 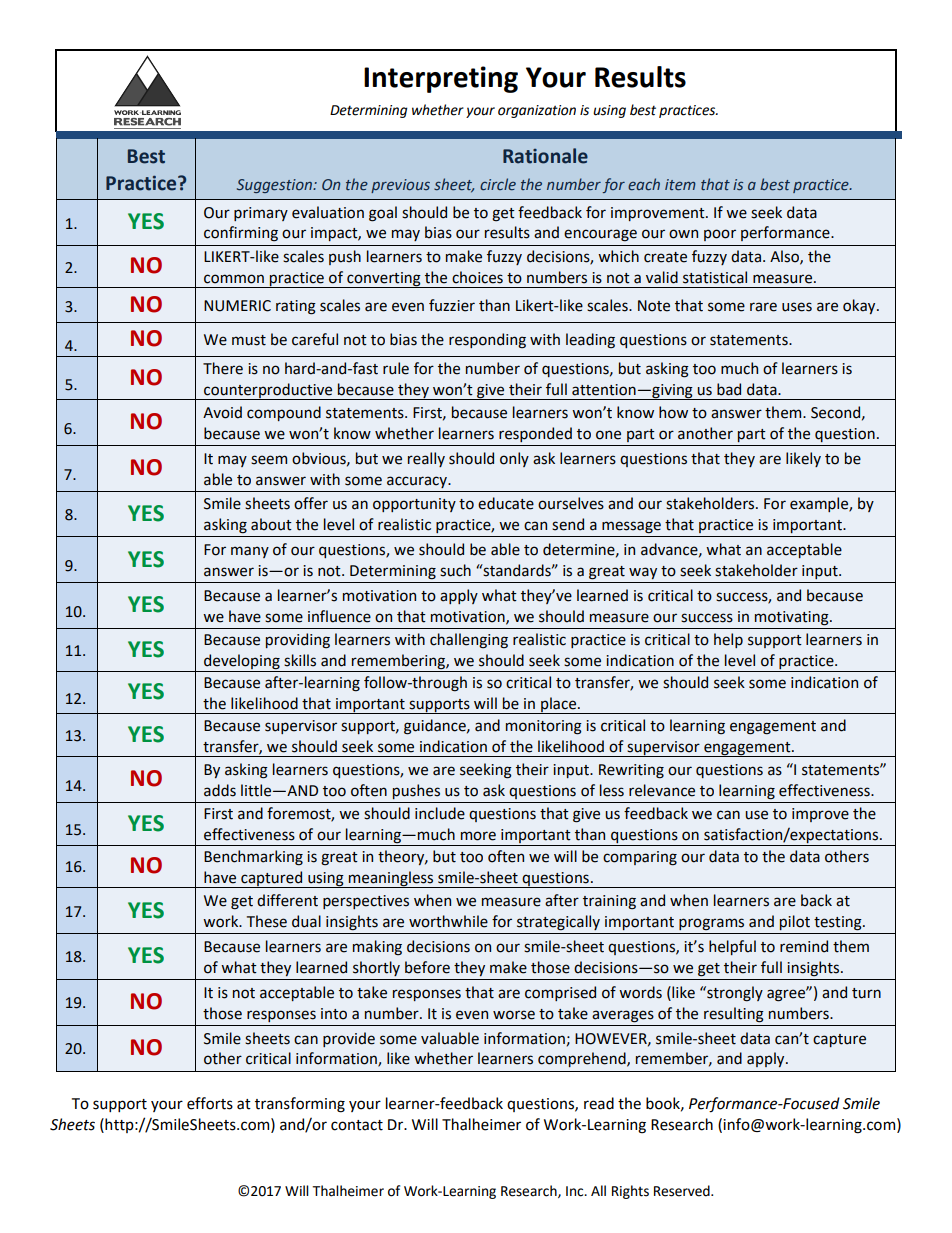 What do you see at coordinates (300, 1105) in the document?
I see `transforming` at bounding box center [300, 1105].
